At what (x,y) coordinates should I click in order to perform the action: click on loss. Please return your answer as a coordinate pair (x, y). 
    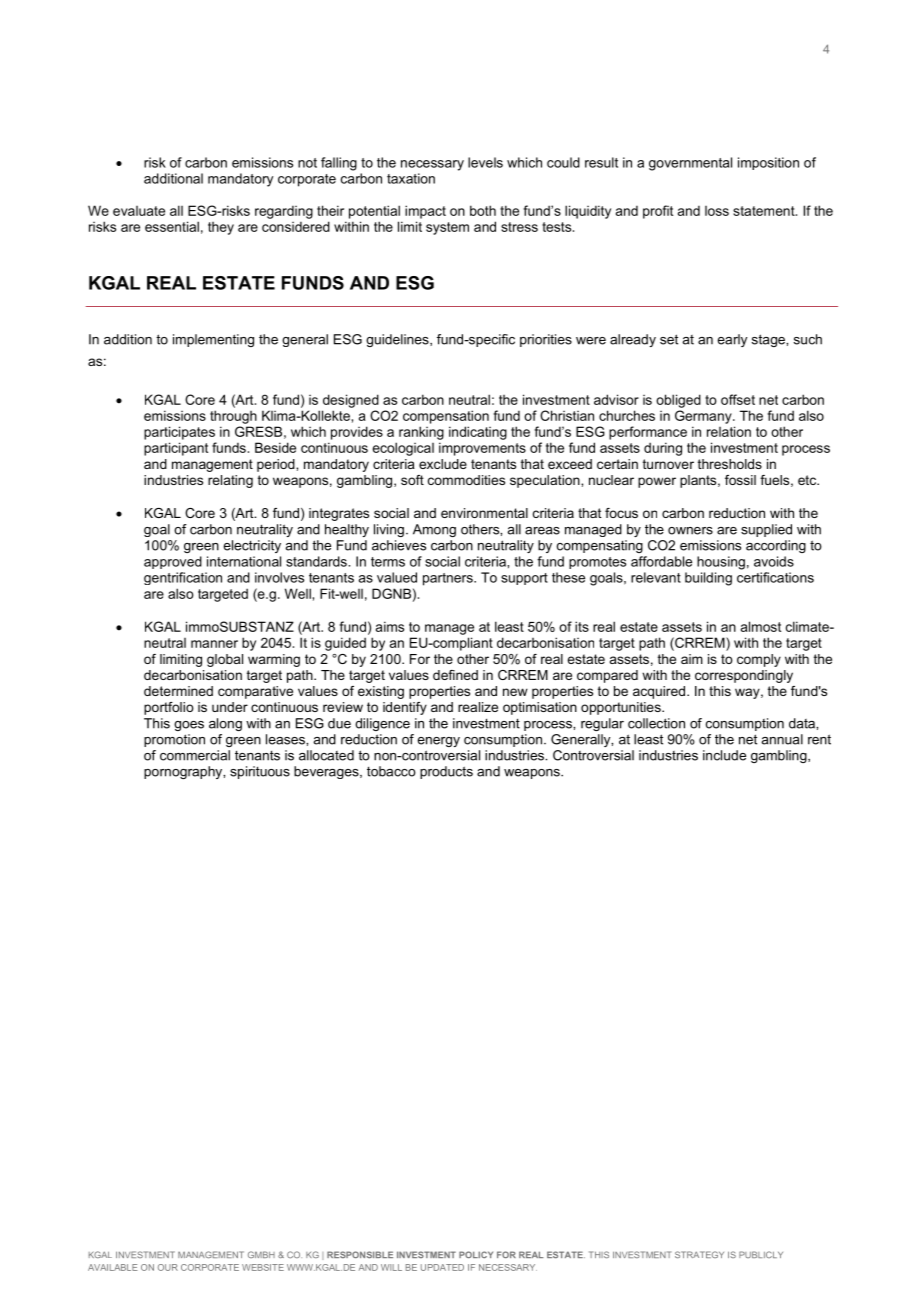
    Looking at the image, I should click on (717, 211).
